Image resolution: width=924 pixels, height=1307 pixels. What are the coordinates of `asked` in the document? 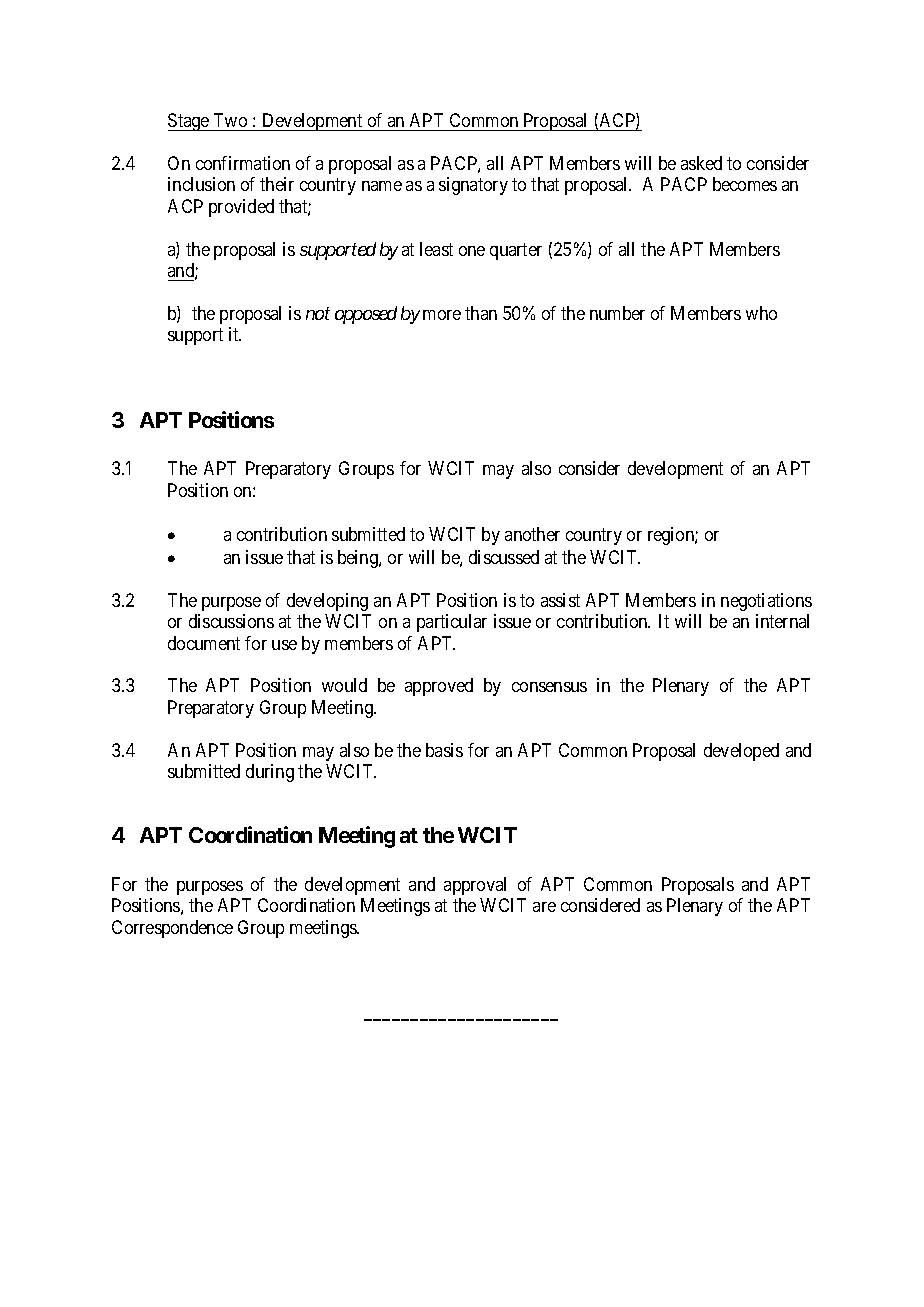 It's located at (701, 163).
